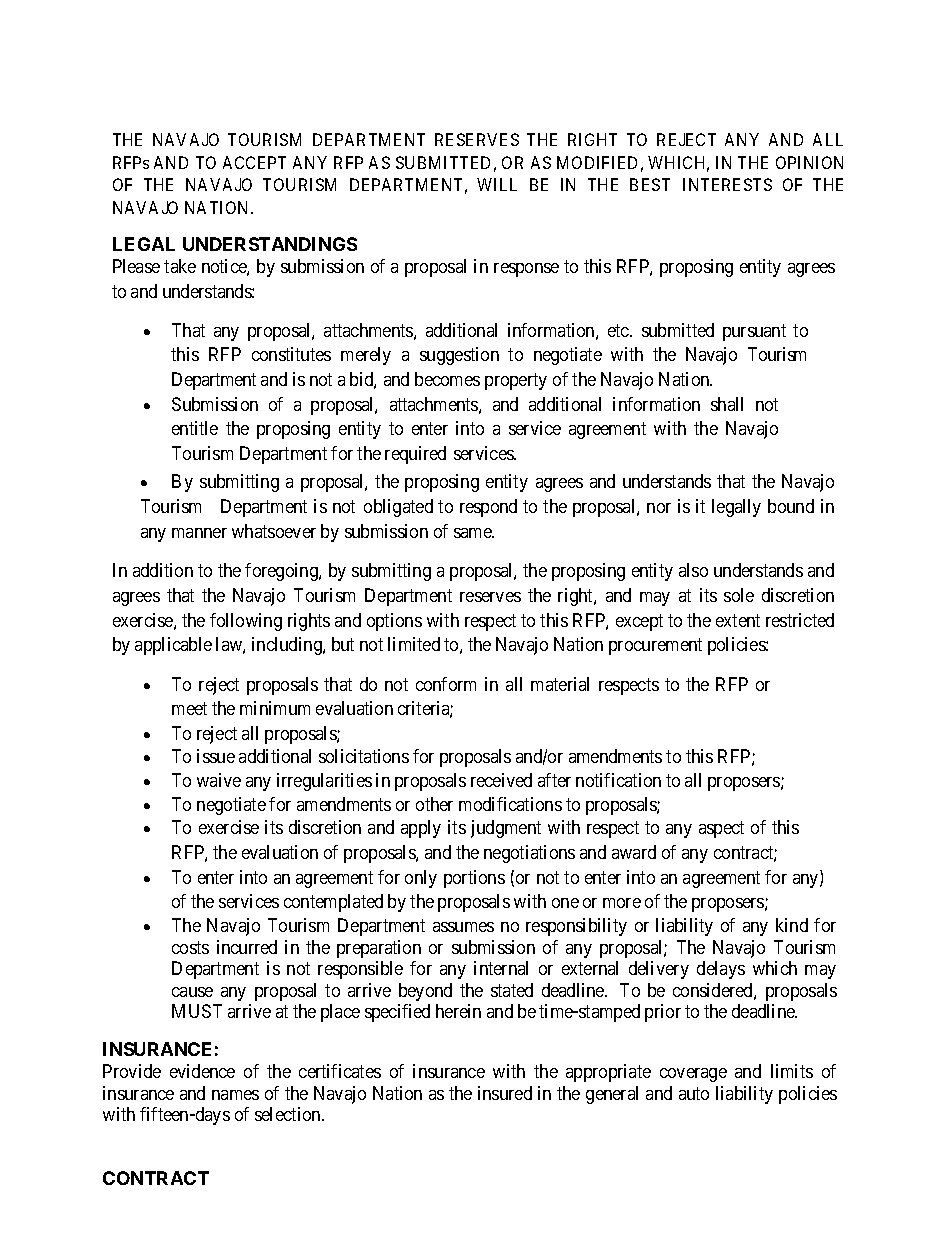  What do you see at coordinates (202, 1071) in the page?
I see `evidence` at bounding box center [202, 1071].
